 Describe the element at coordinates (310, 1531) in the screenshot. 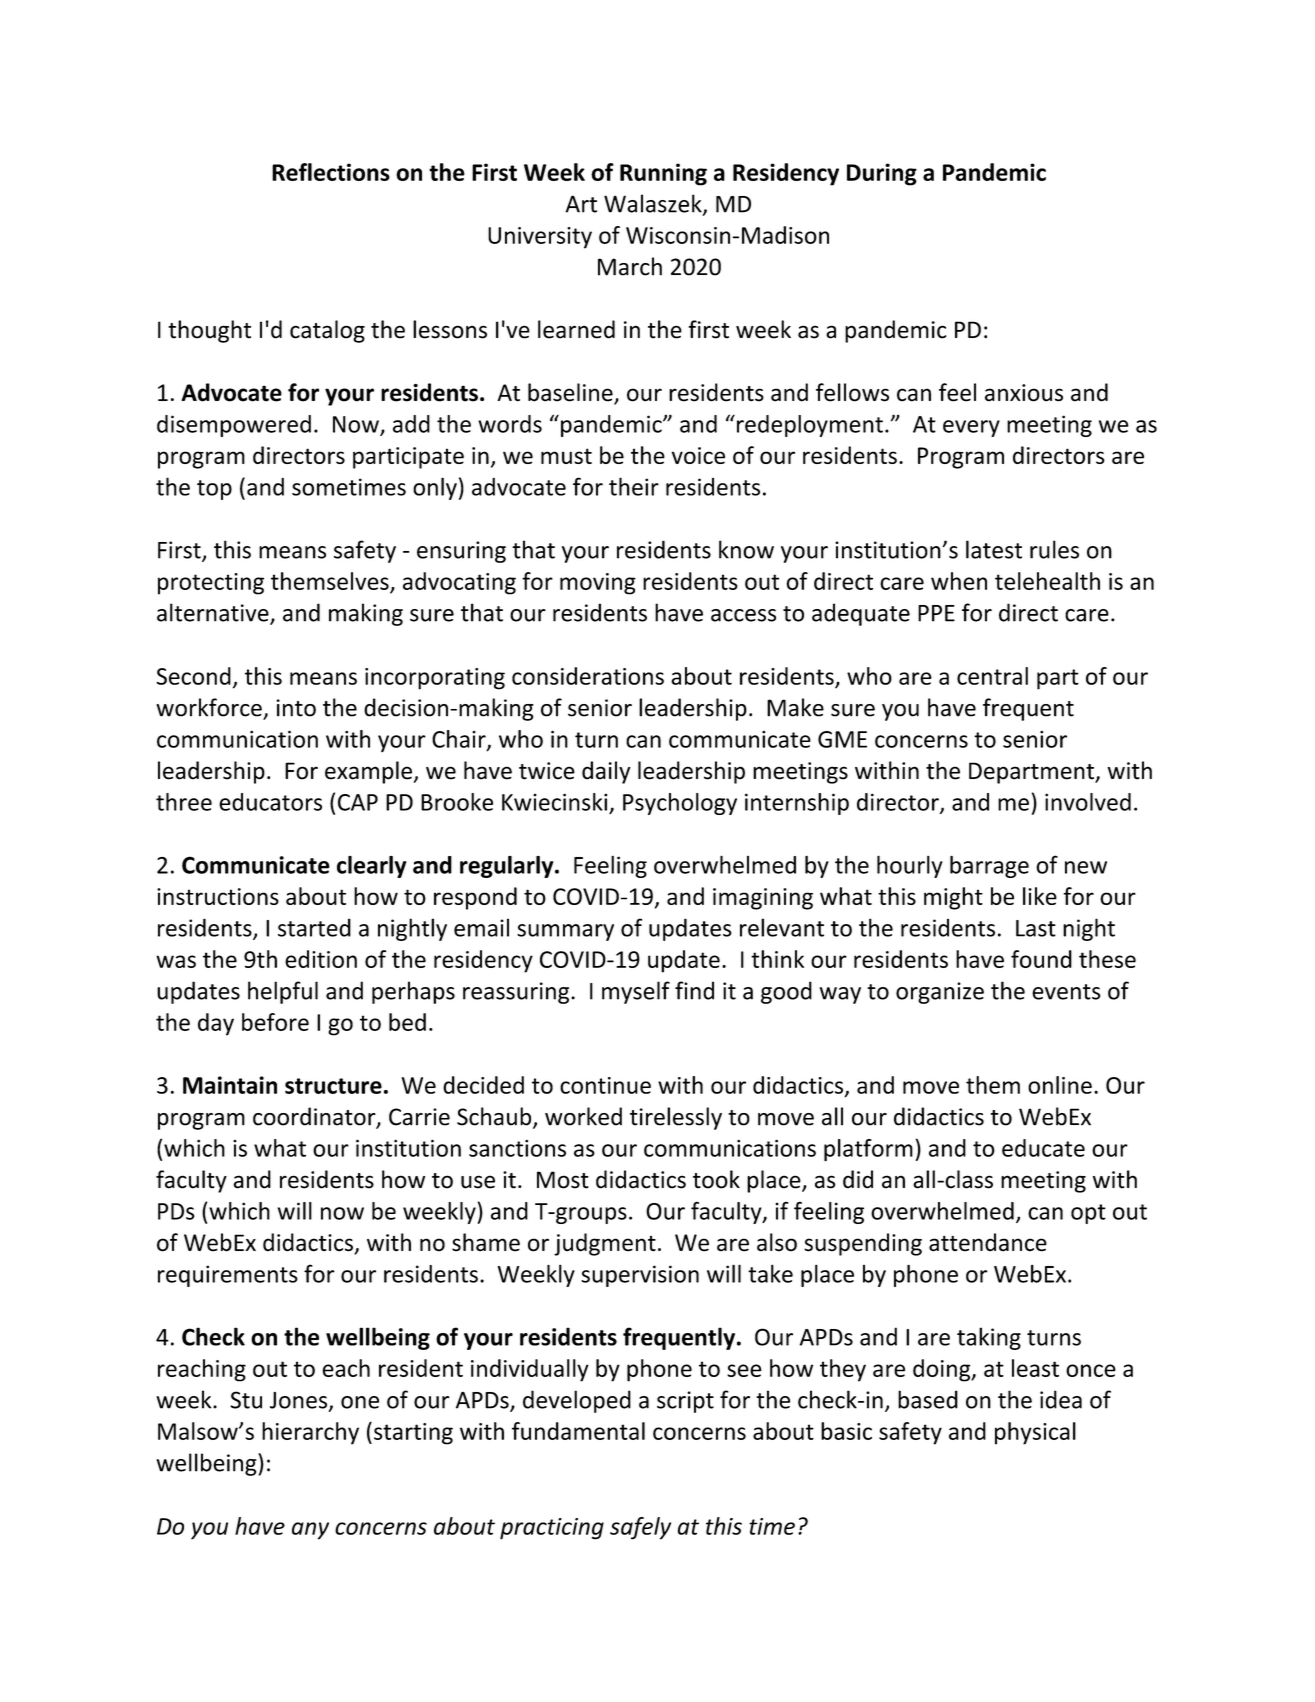

I see `any` at that location.
